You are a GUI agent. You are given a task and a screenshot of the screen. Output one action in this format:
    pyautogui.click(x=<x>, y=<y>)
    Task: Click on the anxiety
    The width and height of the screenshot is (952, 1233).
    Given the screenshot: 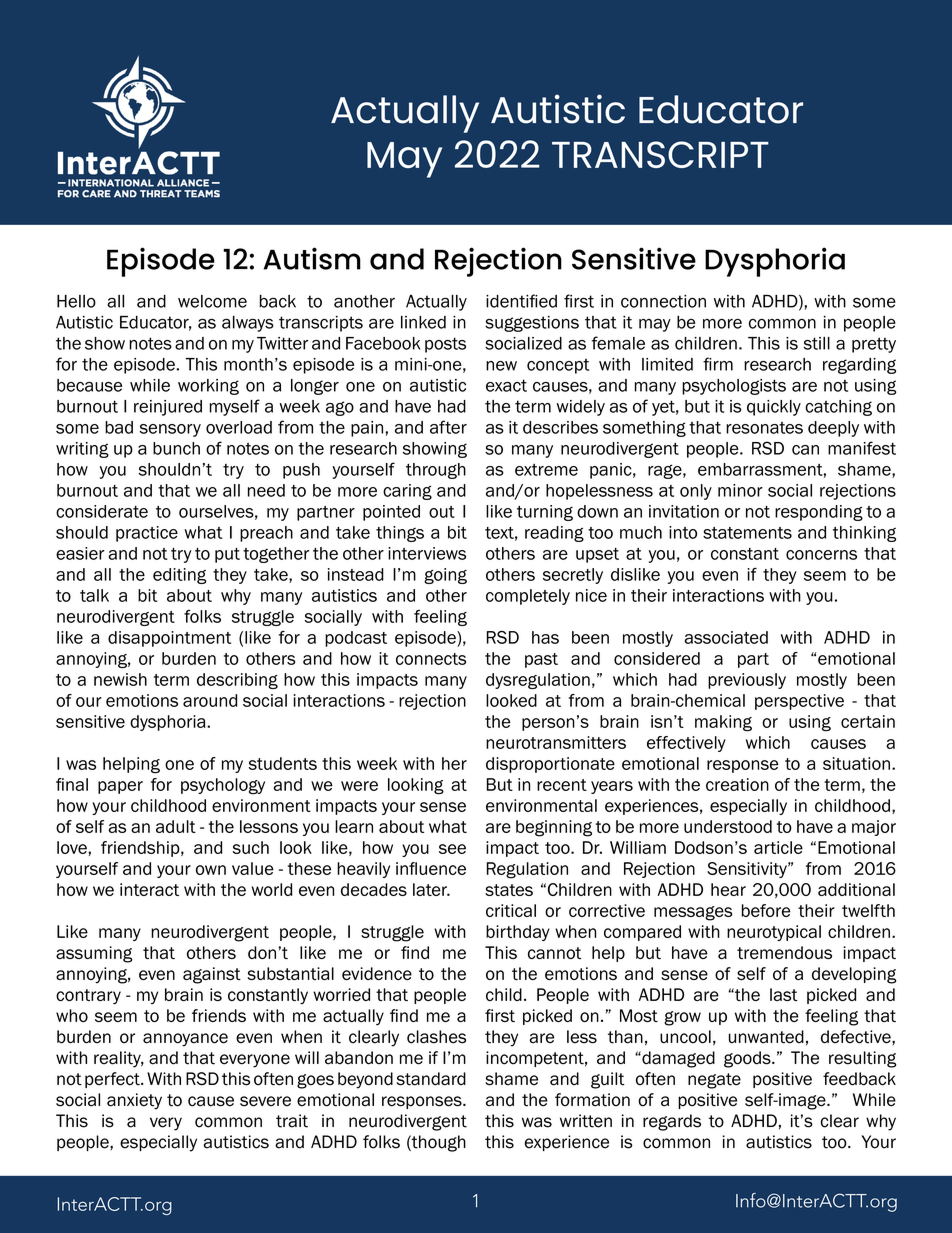 What is the action you would take?
    pyautogui.click(x=134, y=1101)
